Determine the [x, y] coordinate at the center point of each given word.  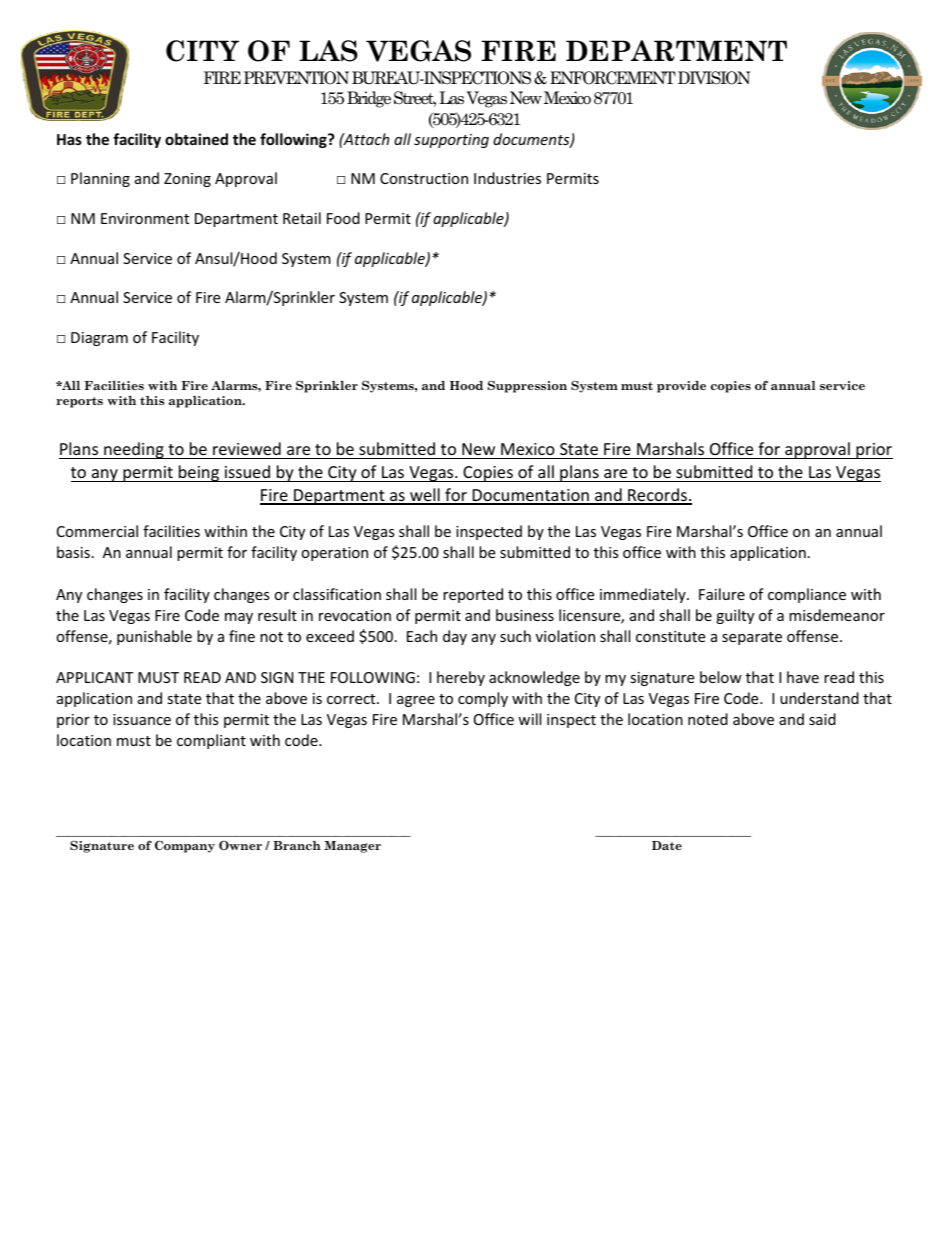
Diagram [99, 339]
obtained [196, 139]
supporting [451, 141]
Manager [352, 847]
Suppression [527, 387]
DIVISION [714, 78]
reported [473, 595]
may [239, 618]
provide [681, 387]
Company [185, 846]
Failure [722, 594]
